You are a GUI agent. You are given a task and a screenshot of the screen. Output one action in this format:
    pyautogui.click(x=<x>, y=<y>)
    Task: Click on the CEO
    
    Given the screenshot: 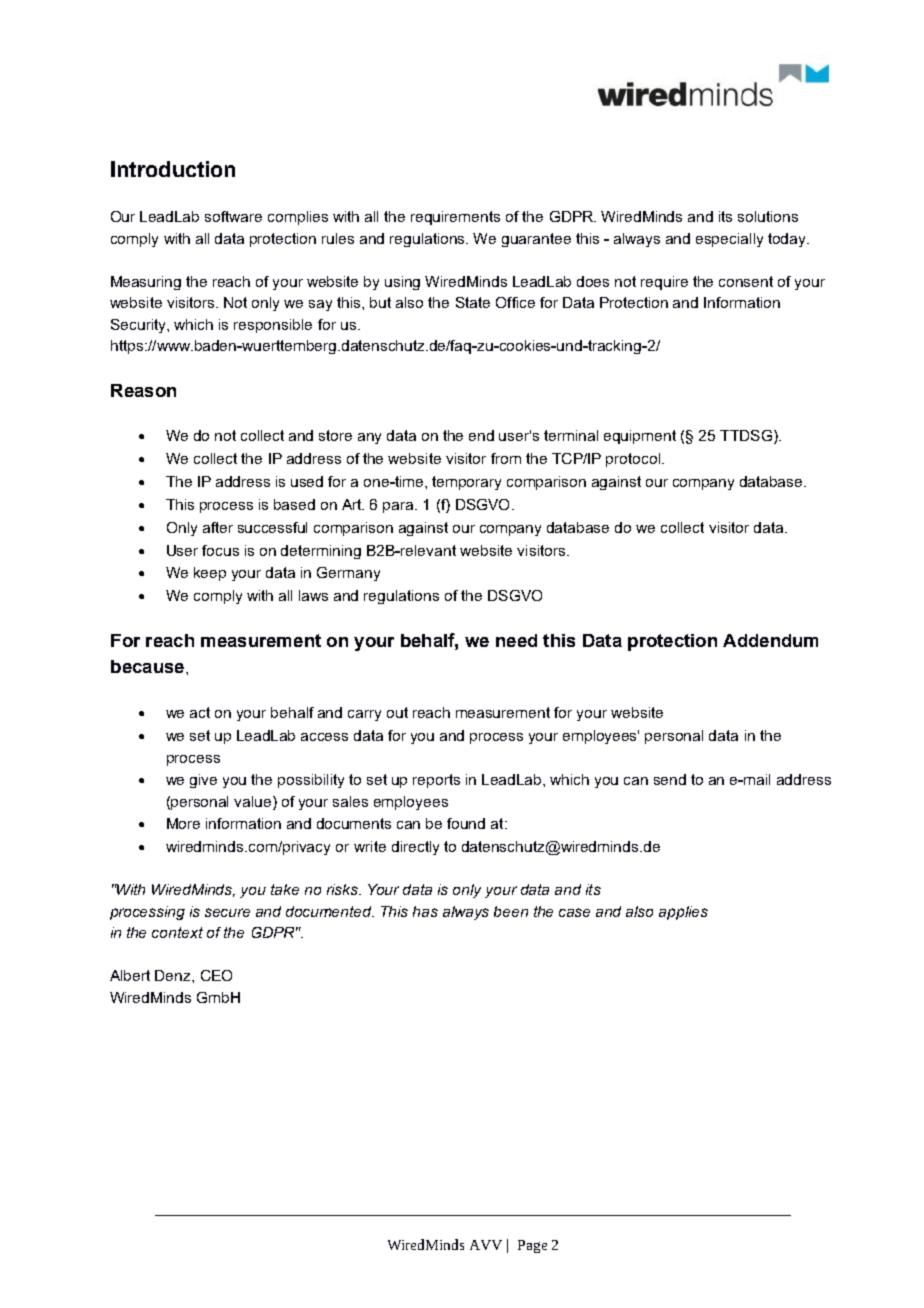 What is the action you would take?
    pyautogui.click(x=216, y=975)
